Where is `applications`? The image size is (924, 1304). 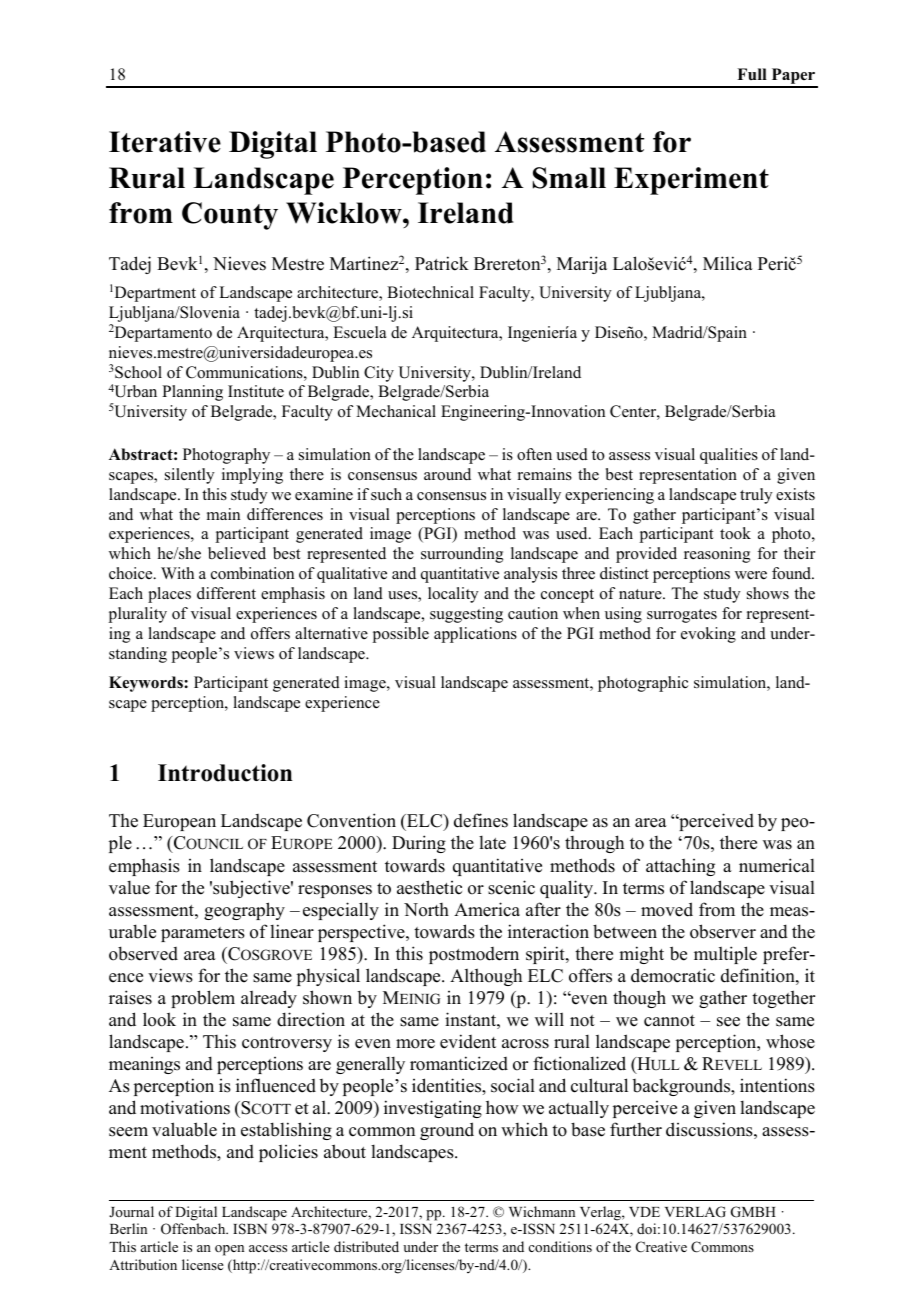
applications is located at coordinates (475, 635).
